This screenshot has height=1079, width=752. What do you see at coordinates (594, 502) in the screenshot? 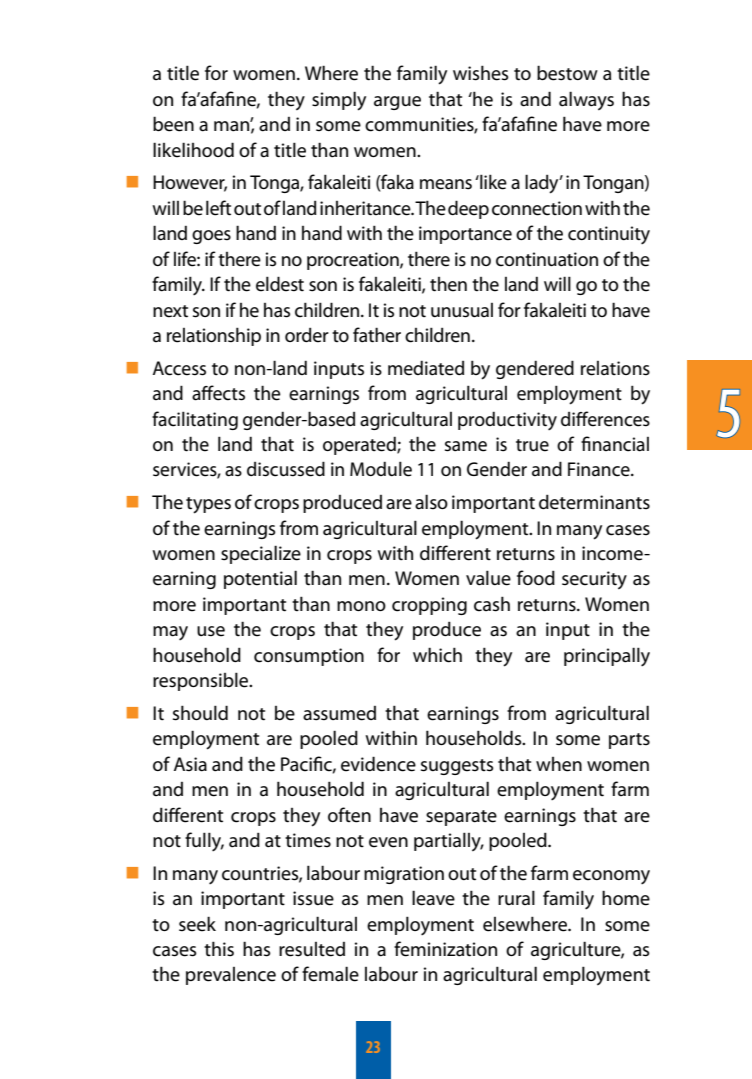
I see `determinants` at bounding box center [594, 502].
